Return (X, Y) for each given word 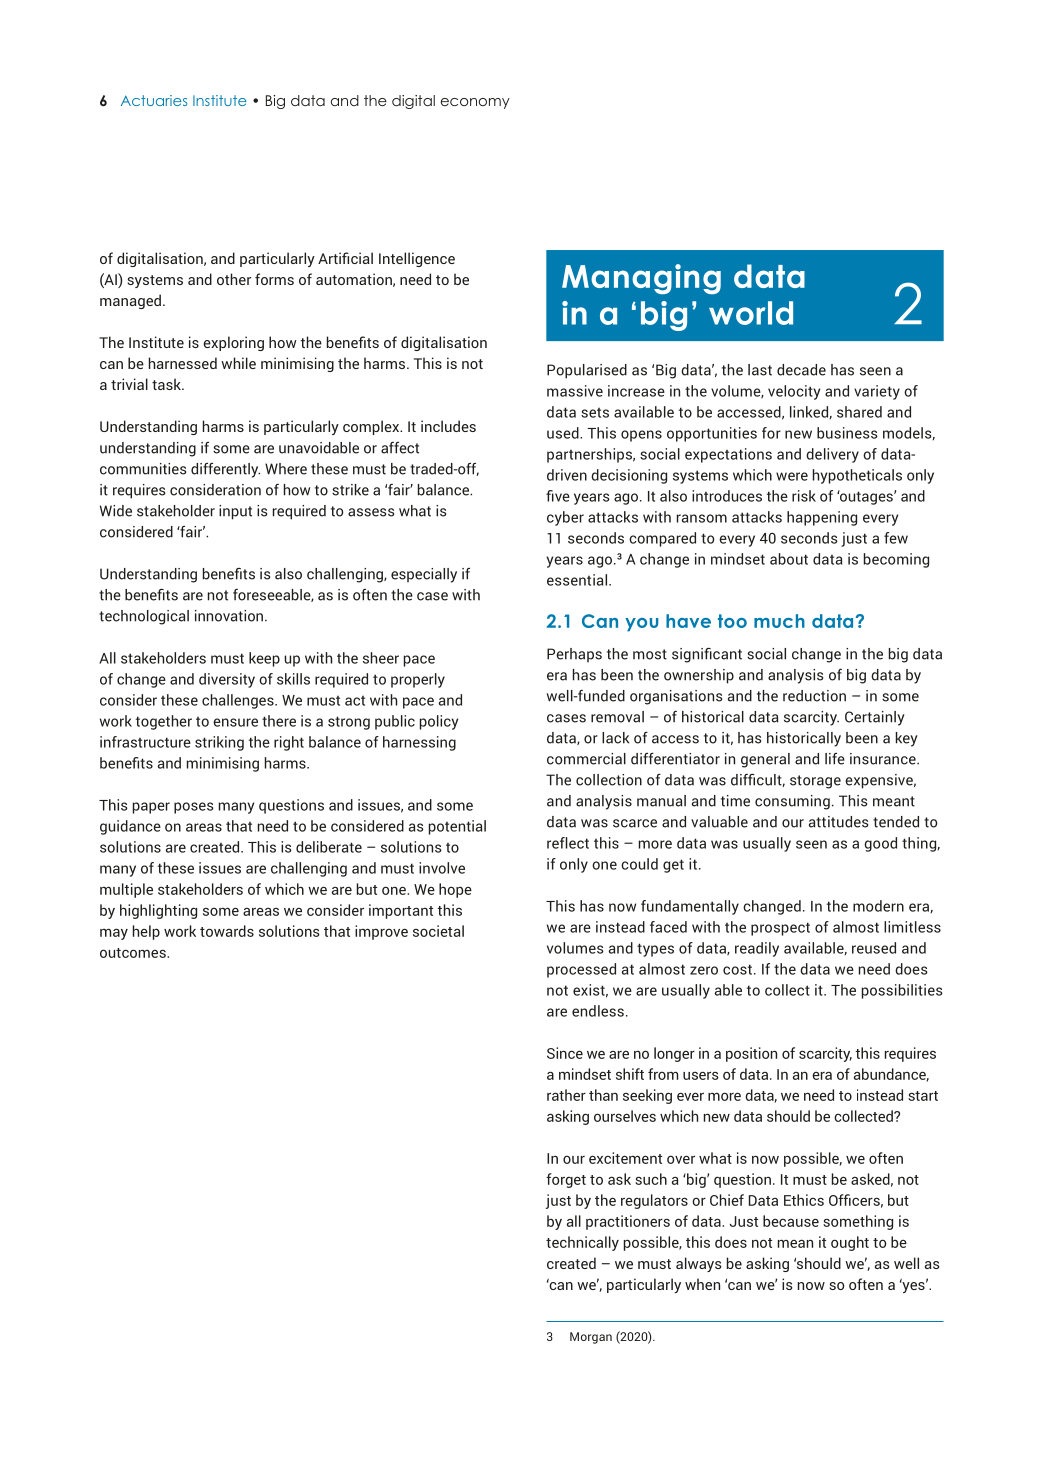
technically (582, 1243)
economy (475, 103)
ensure (235, 722)
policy (439, 722)
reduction (814, 696)
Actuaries (154, 100)
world (751, 313)
